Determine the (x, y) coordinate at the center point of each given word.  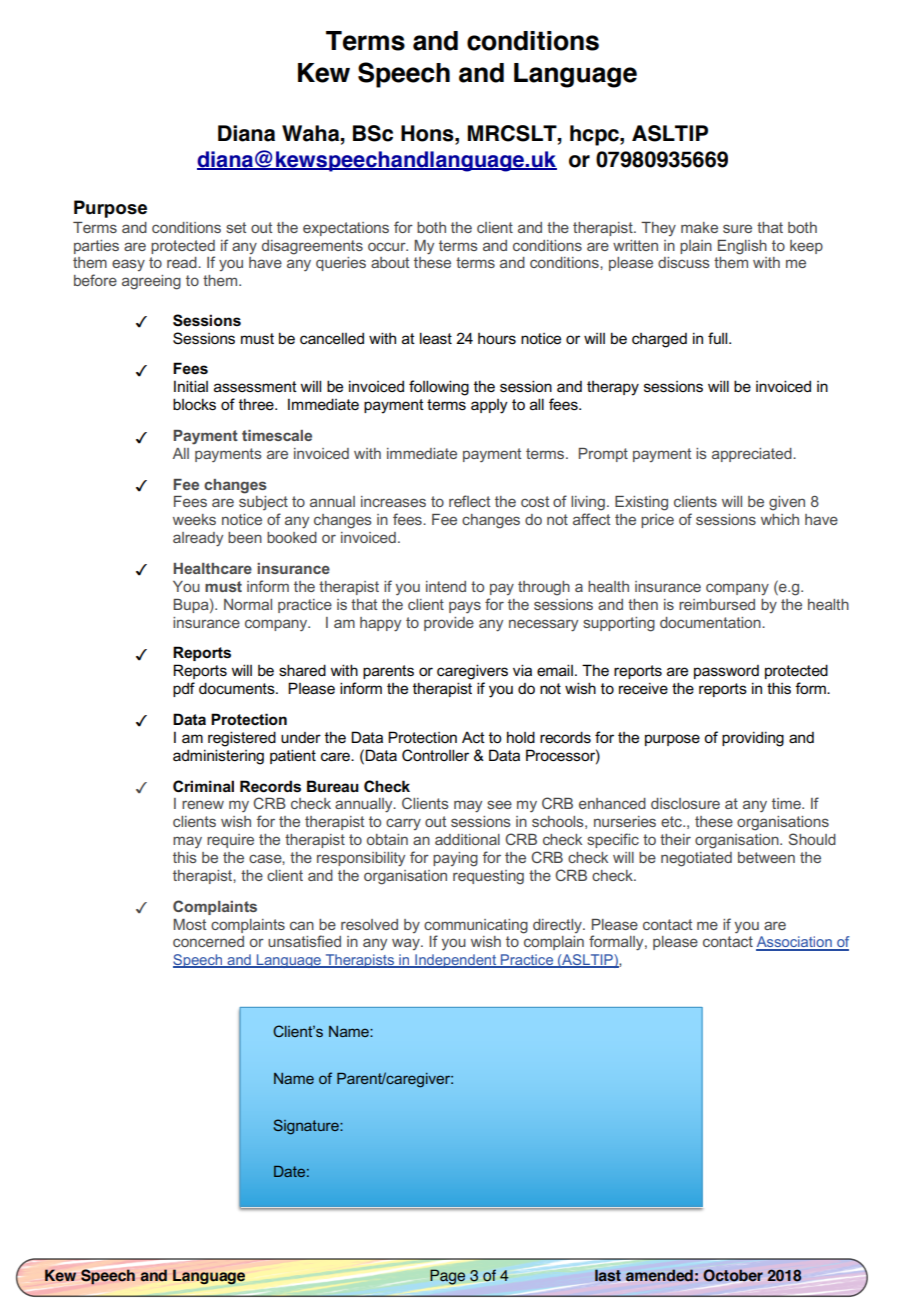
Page (447, 1277)
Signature (307, 1127)
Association (795, 943)
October (733, 1275)
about (390, 262)
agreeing (151, 282)
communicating (476, 926)
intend (446, 586)
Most (189, 924)
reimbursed (717, 604)
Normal (248, 604)
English (742, 247)
